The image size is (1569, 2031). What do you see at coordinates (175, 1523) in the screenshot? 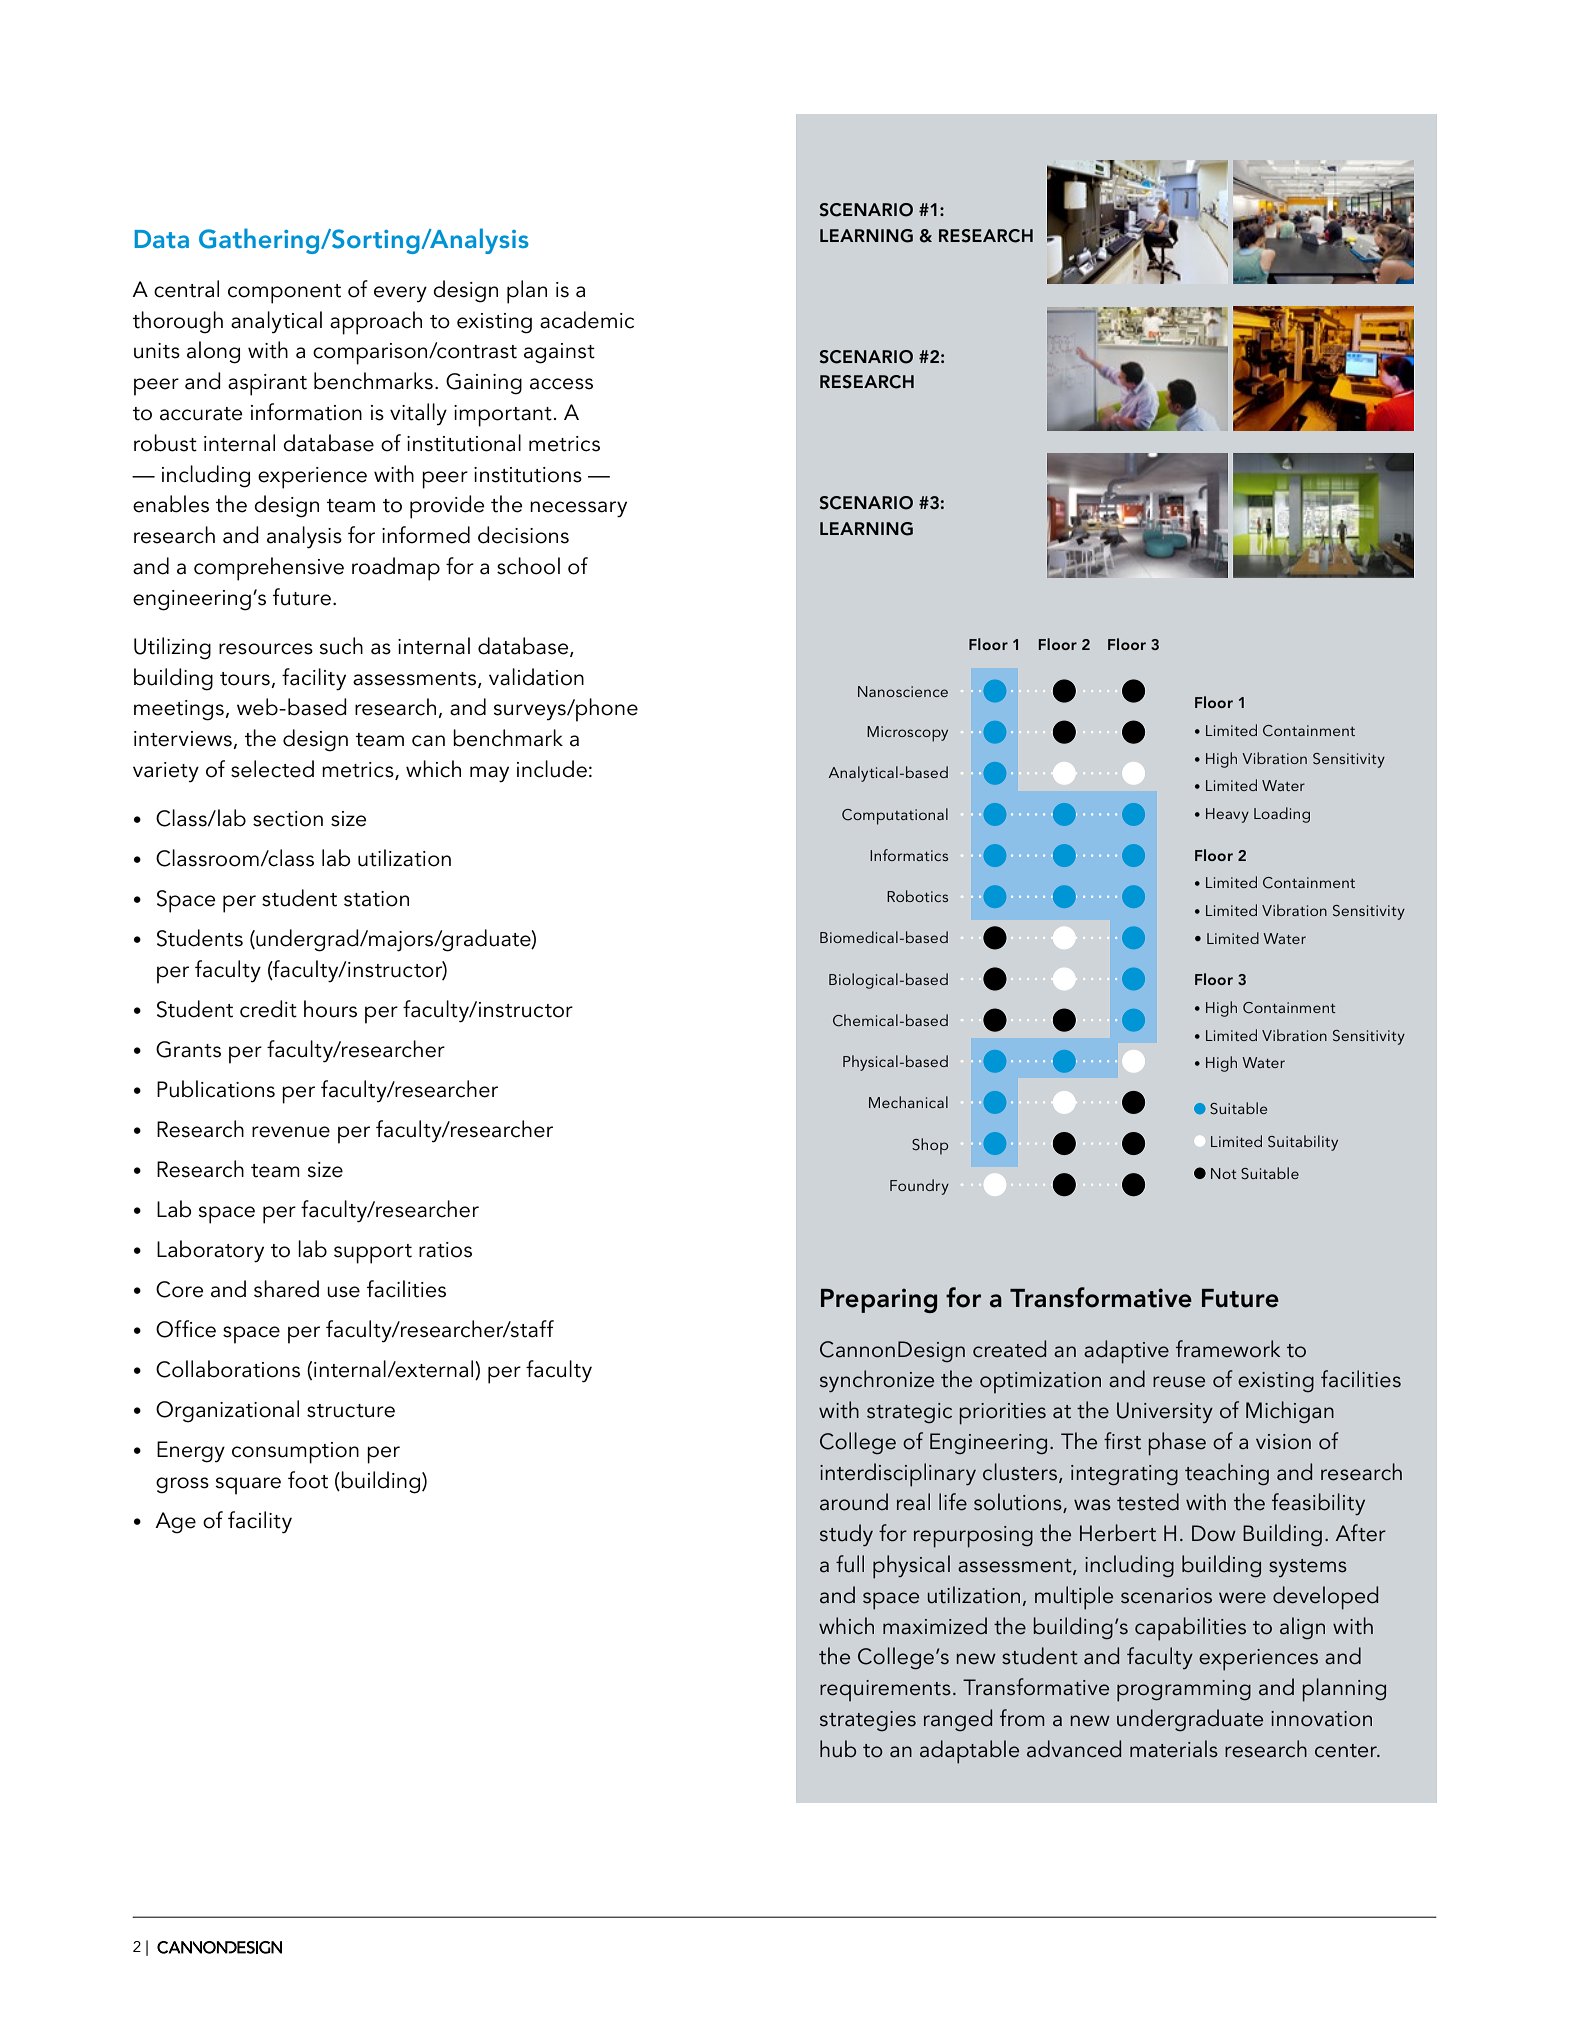
I see `Age` at bounding box center [175, 1523].
